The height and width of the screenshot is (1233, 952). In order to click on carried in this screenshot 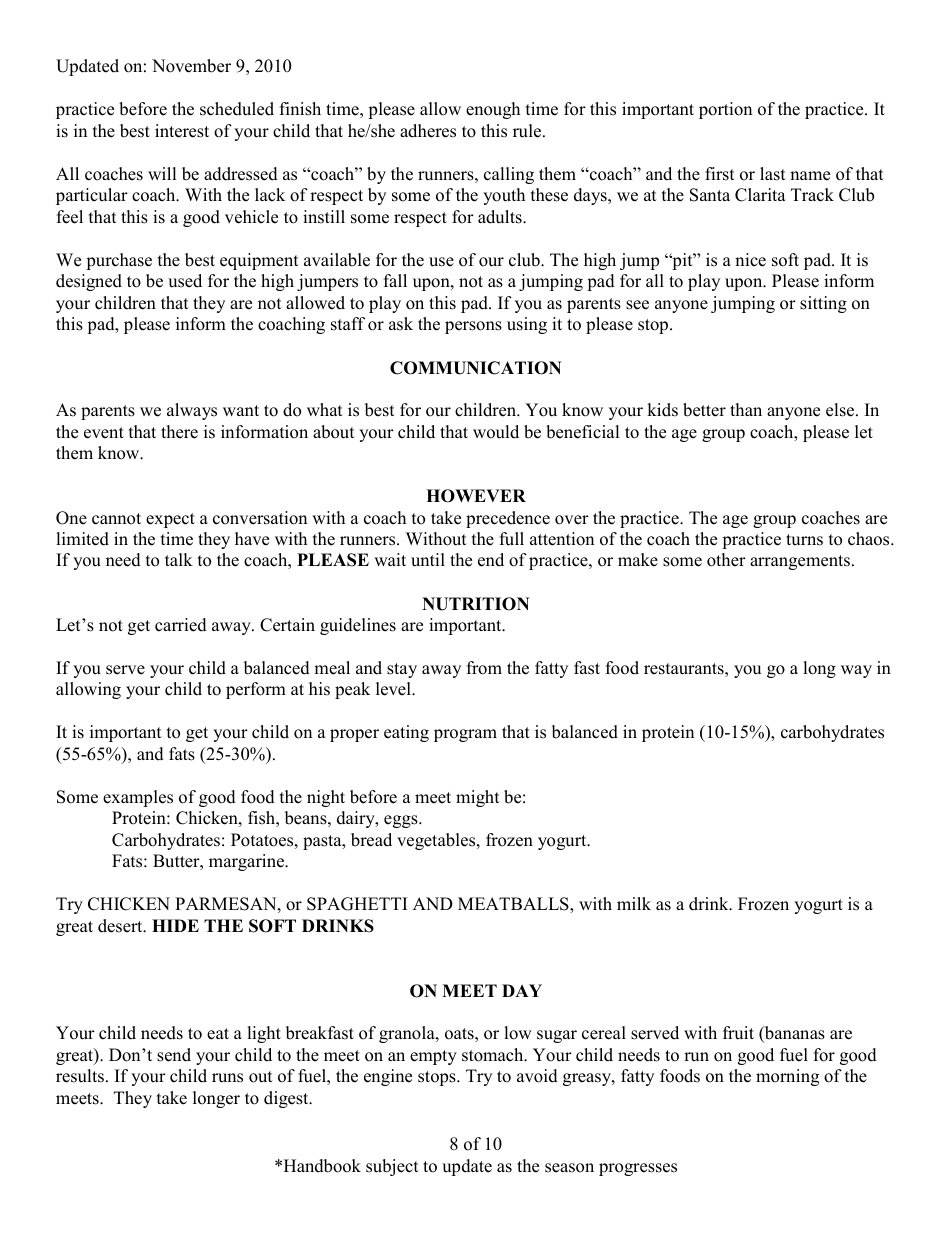, I will do `click(181, 625)`.
